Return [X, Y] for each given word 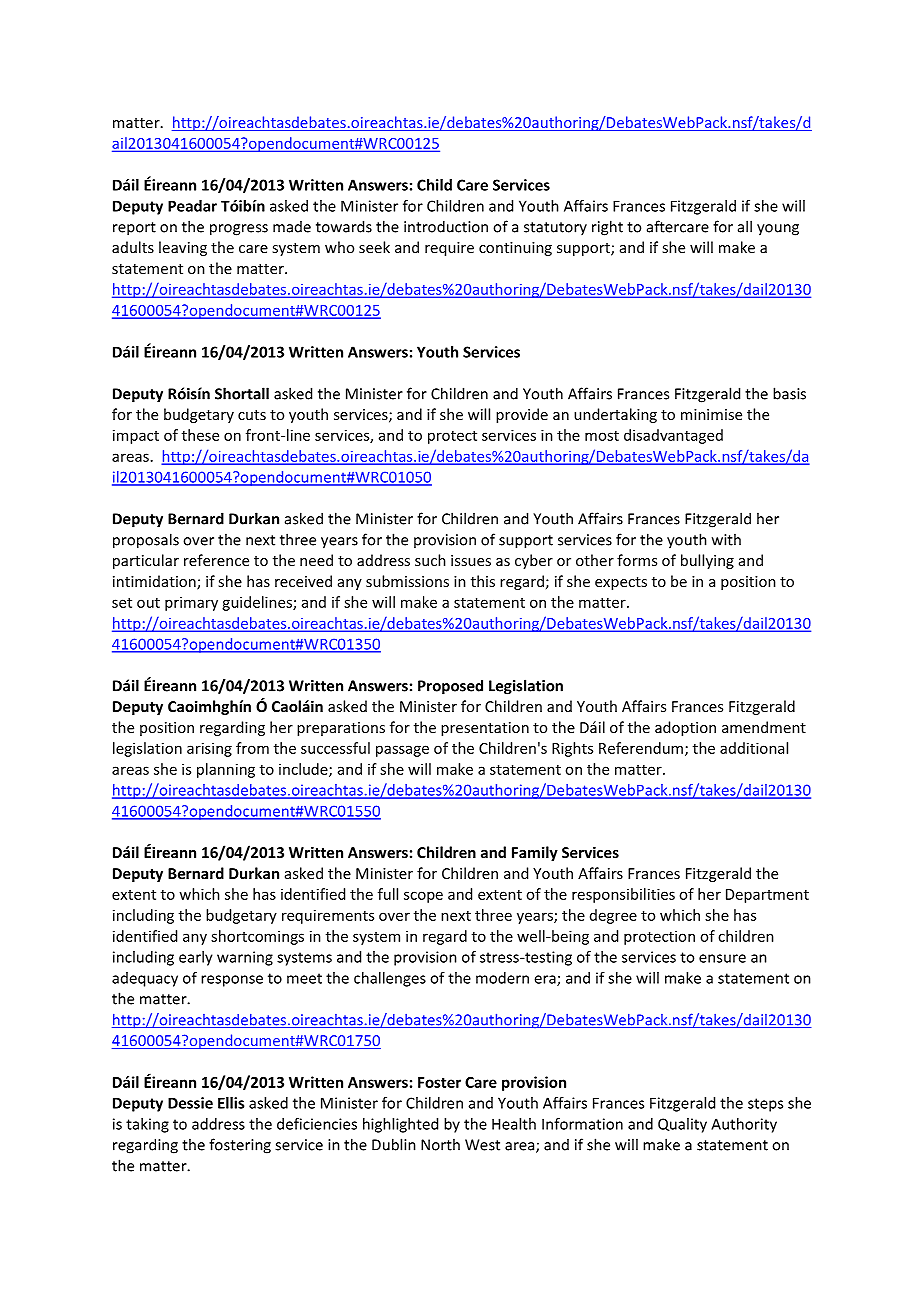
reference [216, 560]
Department [767, 896]
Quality [682, 1125]
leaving [183, 248]
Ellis [231, 1103]
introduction [446, 226]
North [440, 1144]
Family [535, 853]
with [726, 539]
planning [226, 770]
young [778, 230]
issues [471, 560]
